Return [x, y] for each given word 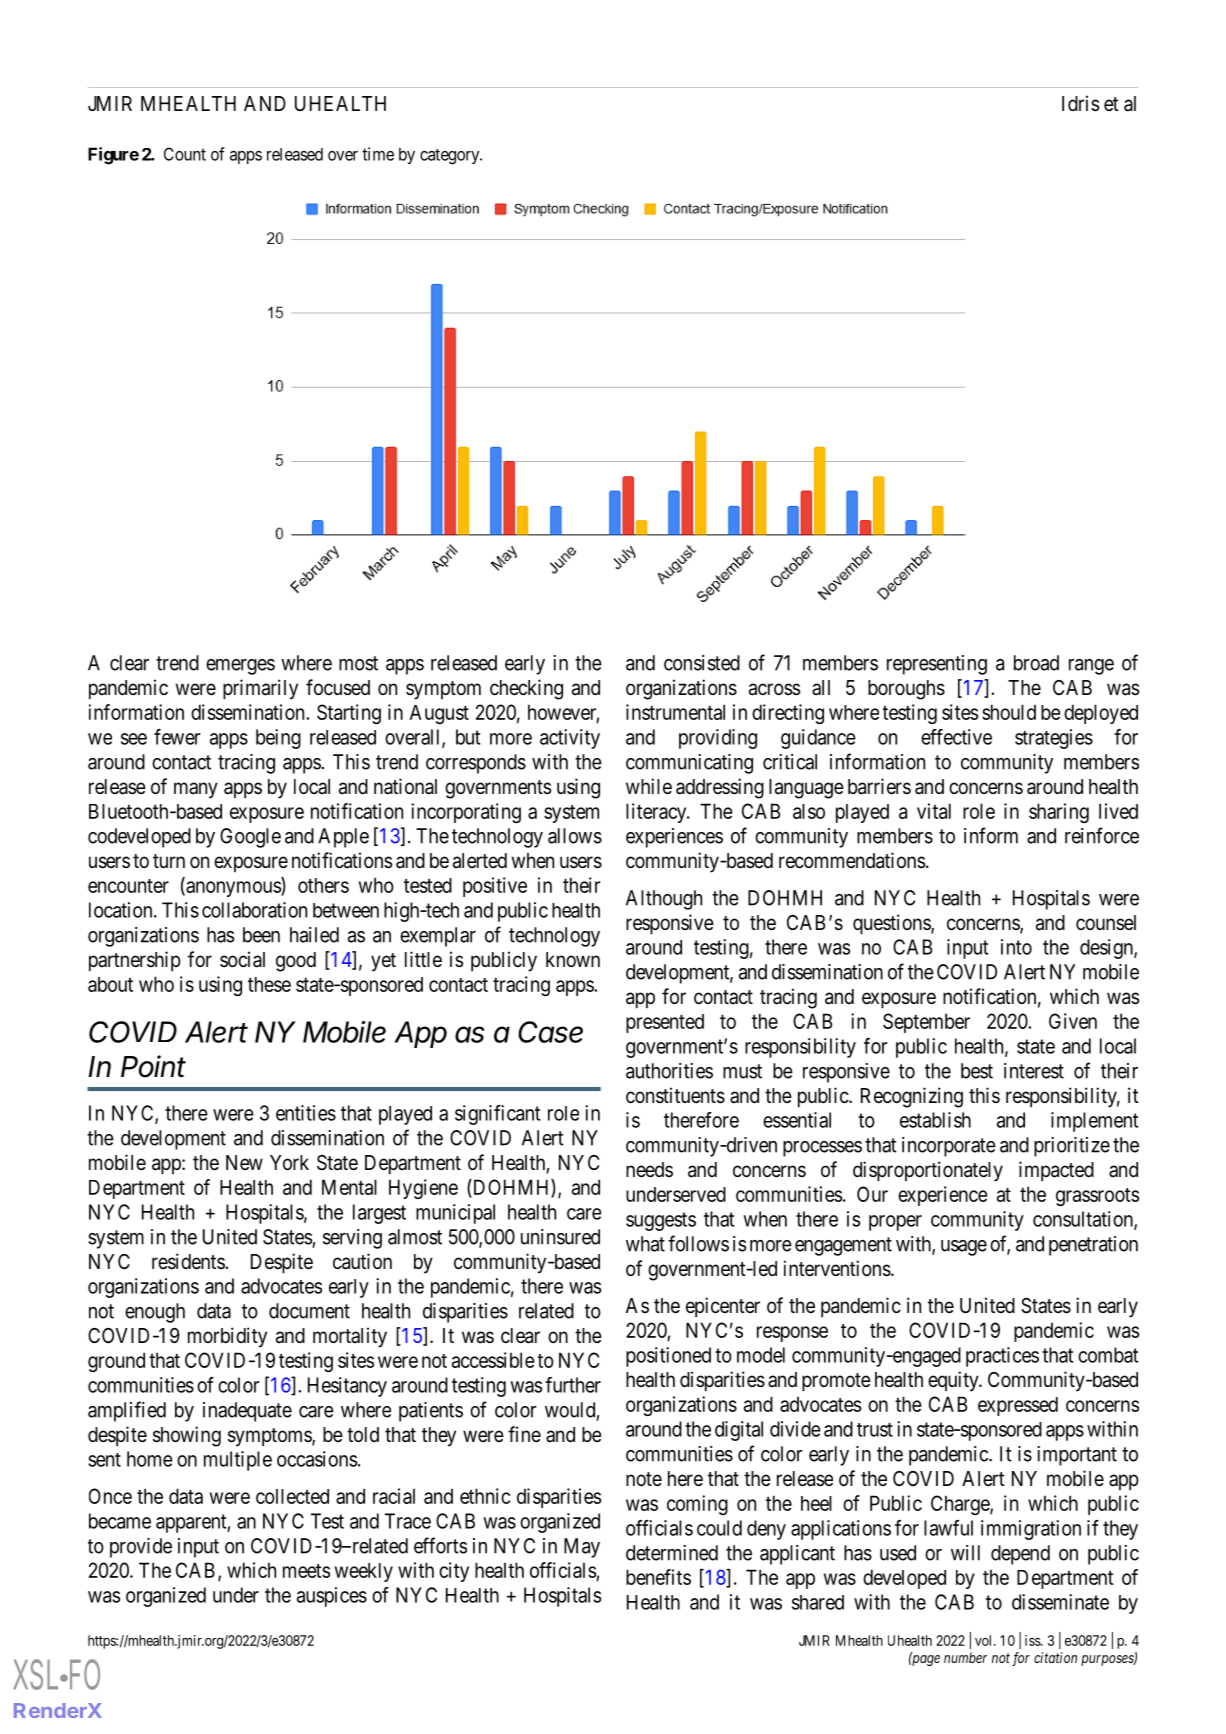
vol [985, 1640]
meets [306, 1571]
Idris [1081, 103]
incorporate [949, 1147]
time [378, 154]
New [244, 1162]
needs [649, 1170]
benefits [658, 1577]
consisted [702, 663]
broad [1036, 663]
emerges [240, 667]
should [1009, 712]
